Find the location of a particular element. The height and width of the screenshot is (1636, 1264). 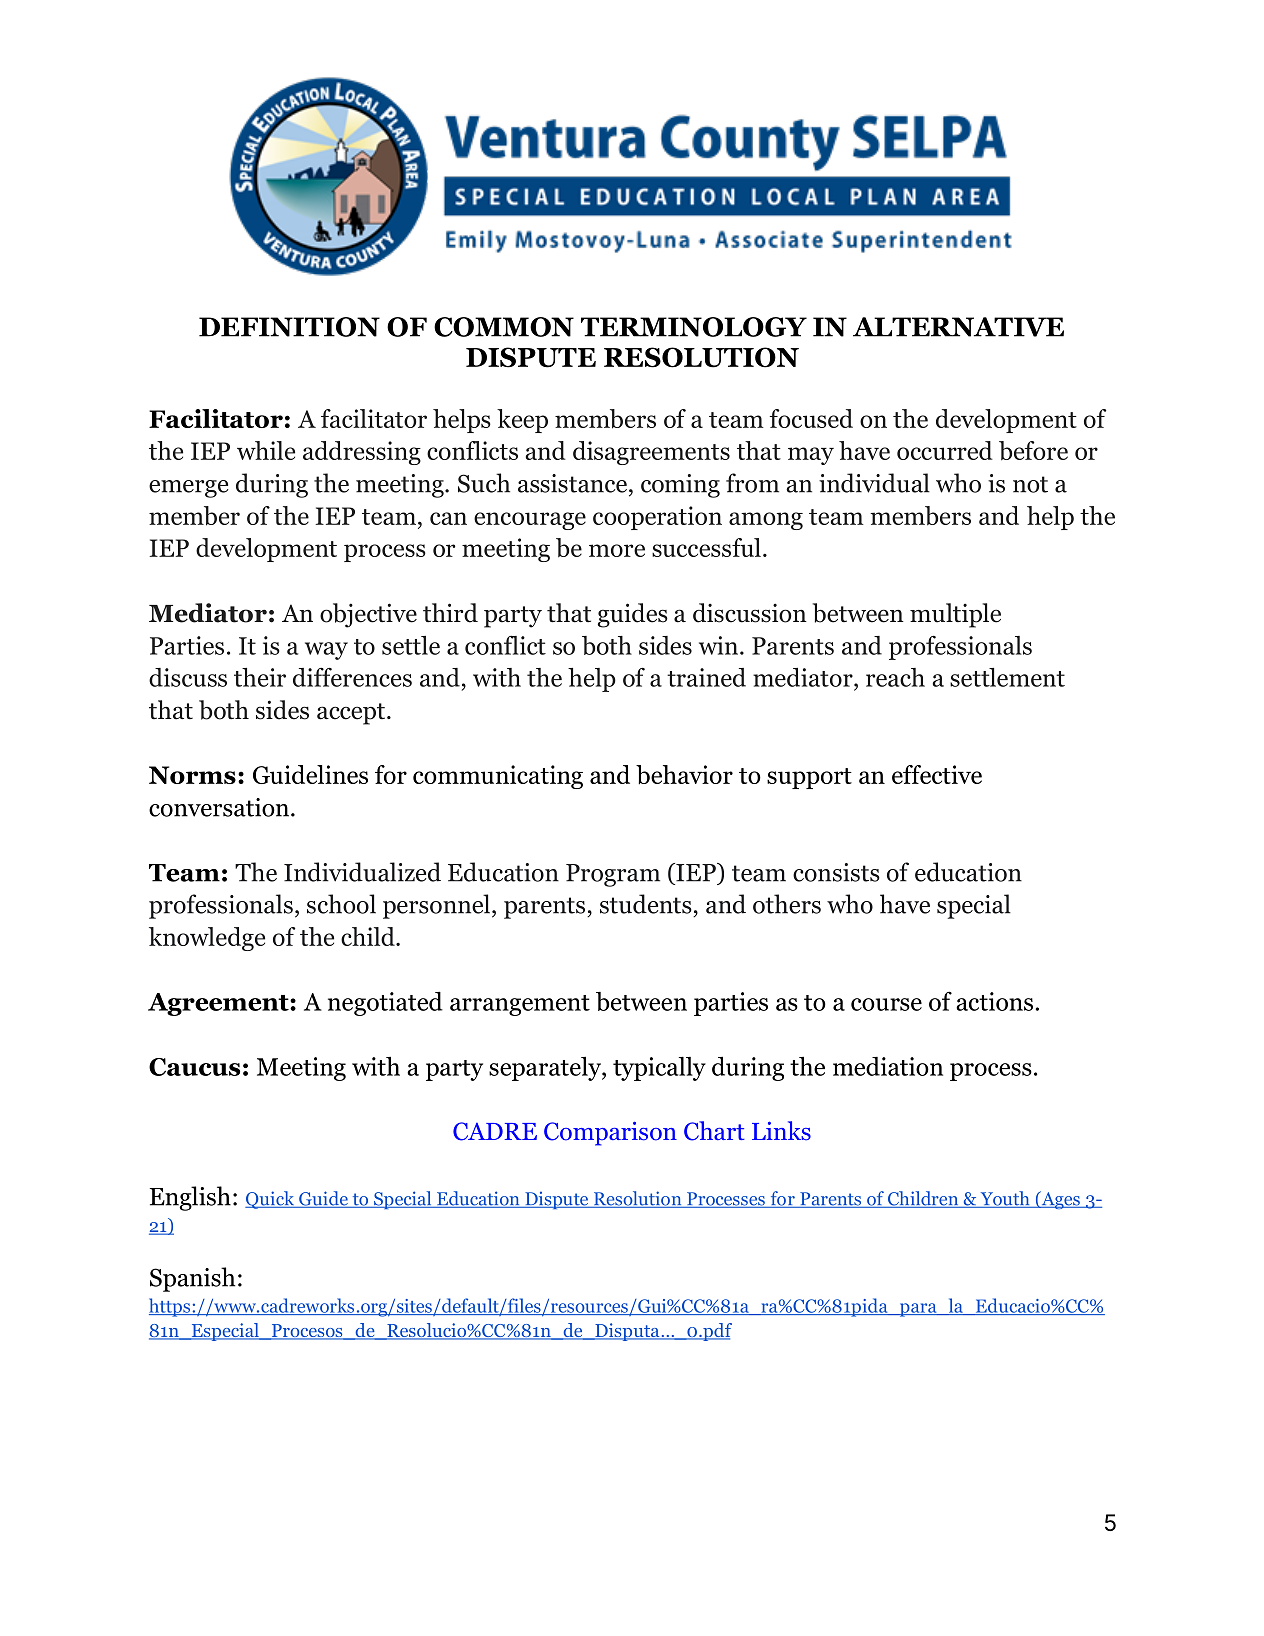

Quick is located at coordinates (271, 1200).
